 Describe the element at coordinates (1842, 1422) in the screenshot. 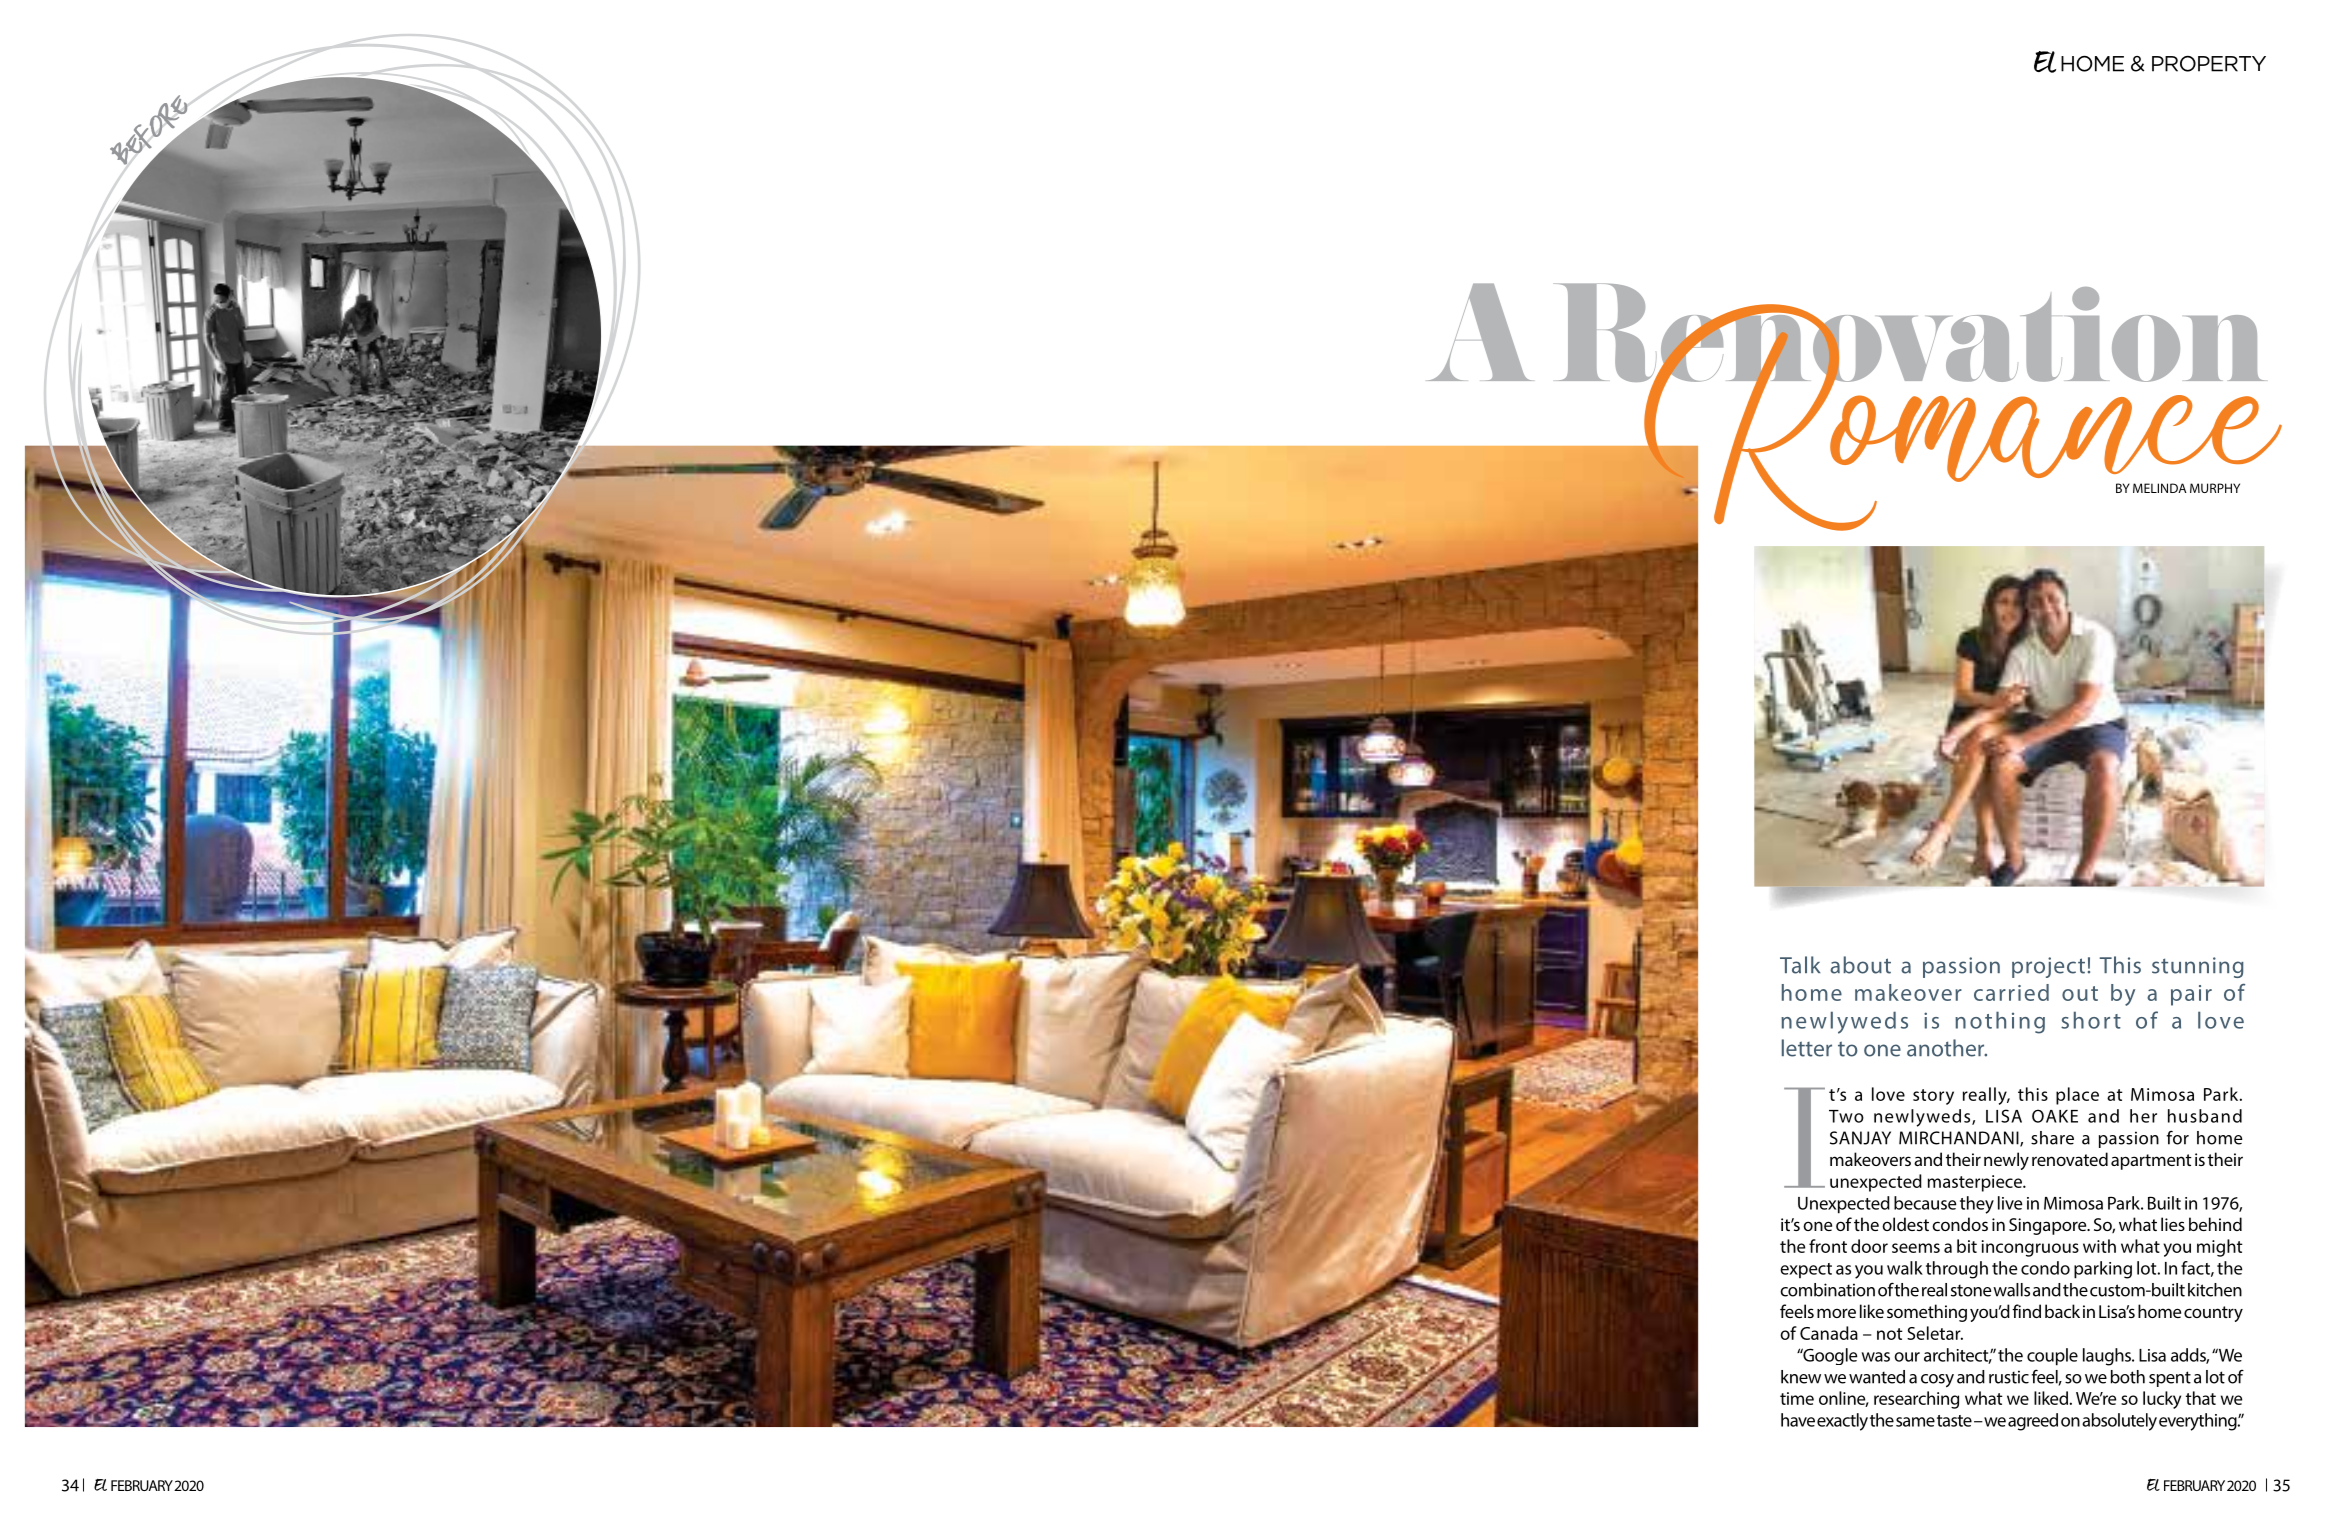

I see `exactly` at that location.
